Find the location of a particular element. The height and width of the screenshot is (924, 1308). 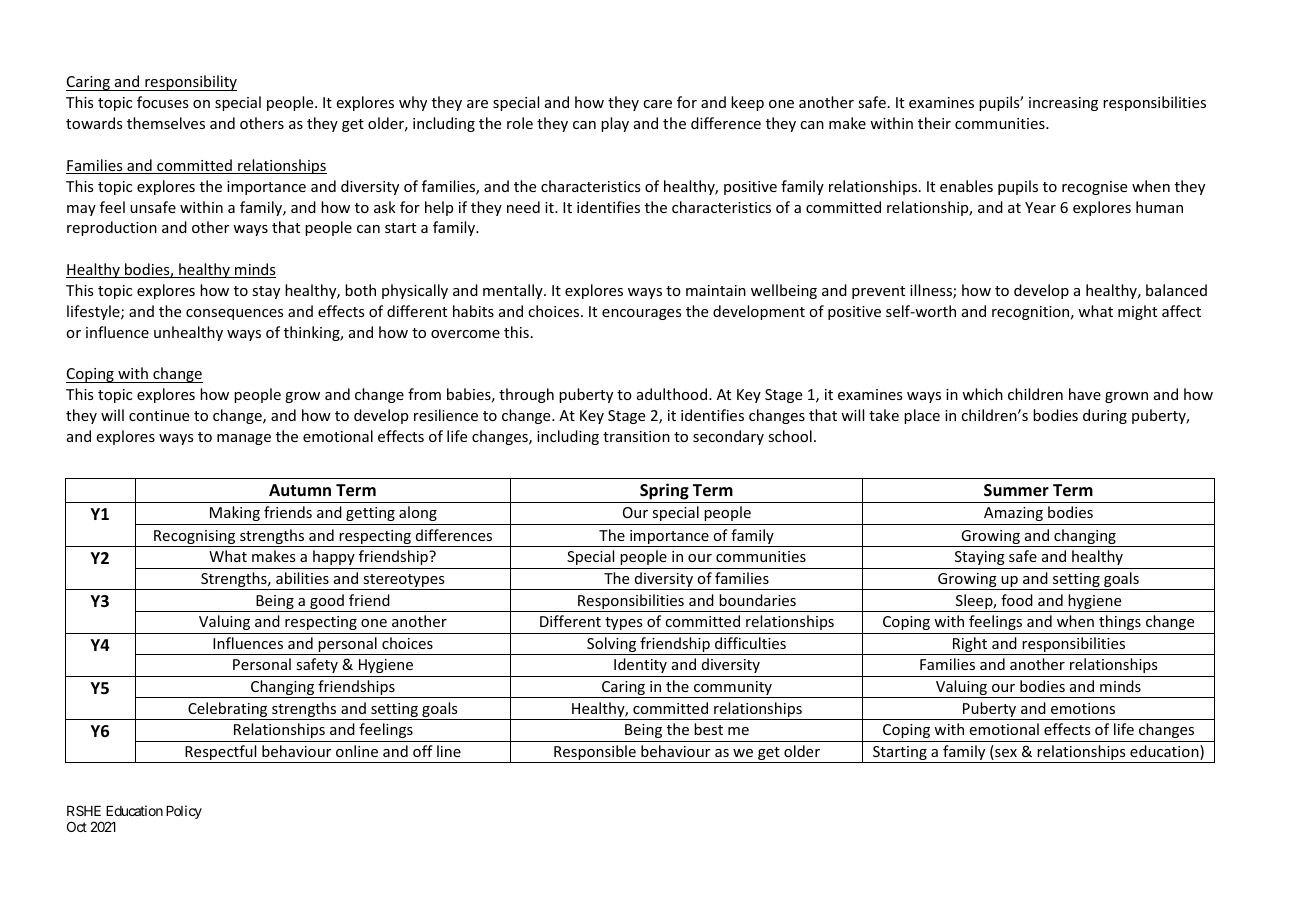

encourages is located at coordinates (641, 314).
